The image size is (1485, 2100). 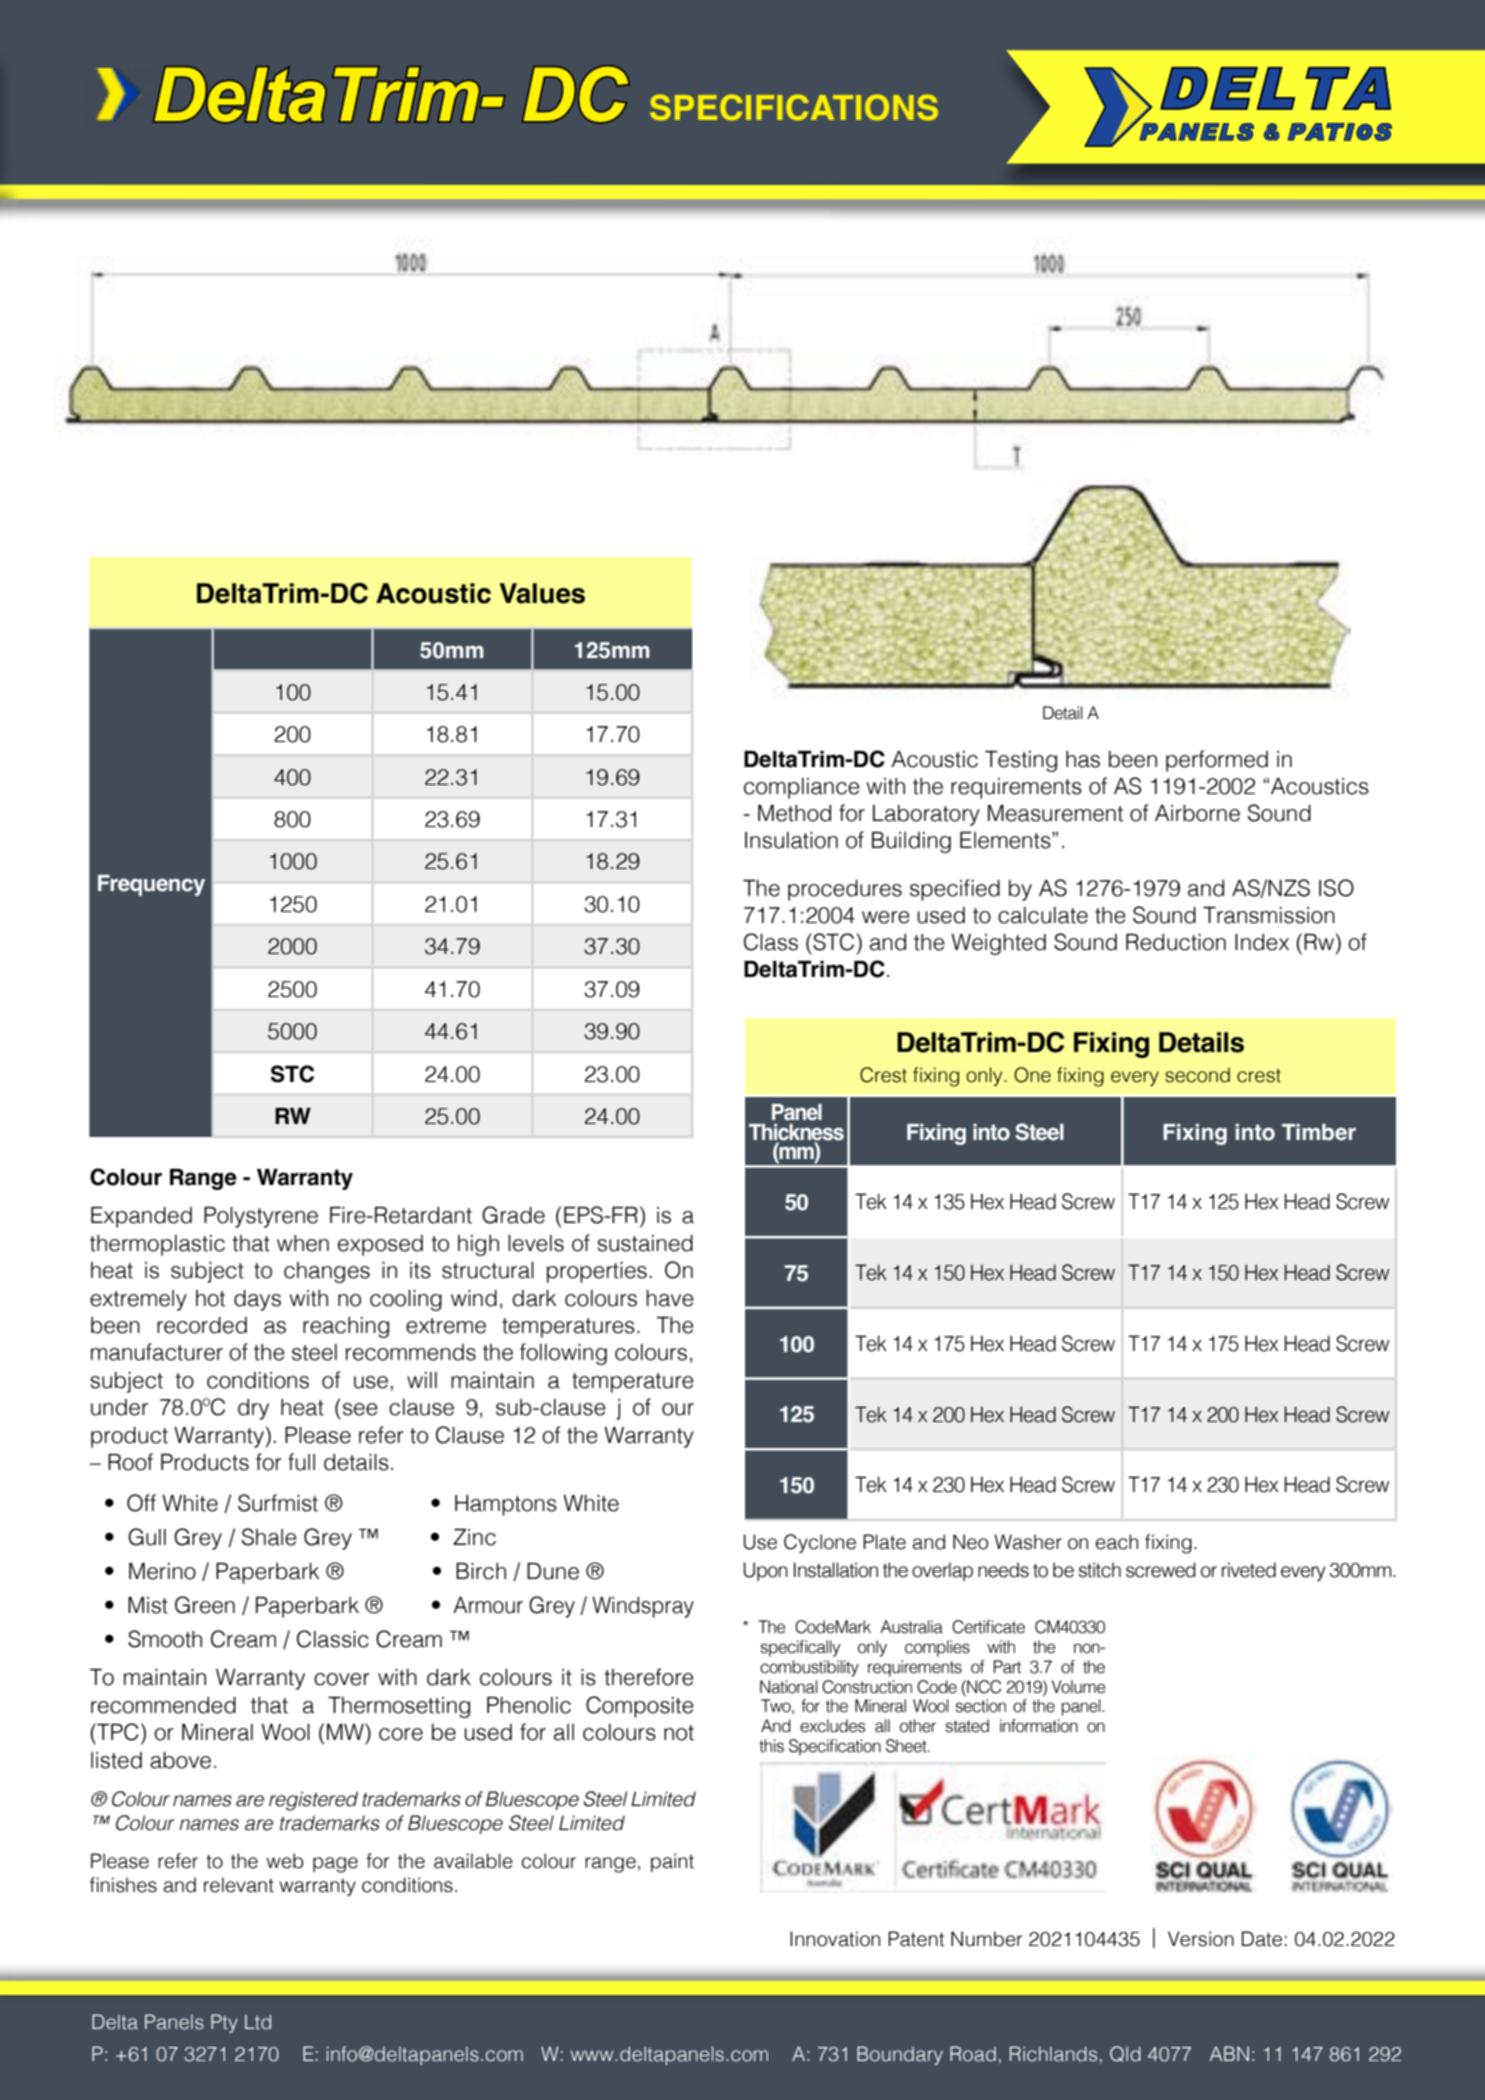 I want to click on Innovation, so click(x=835, y=1939).
